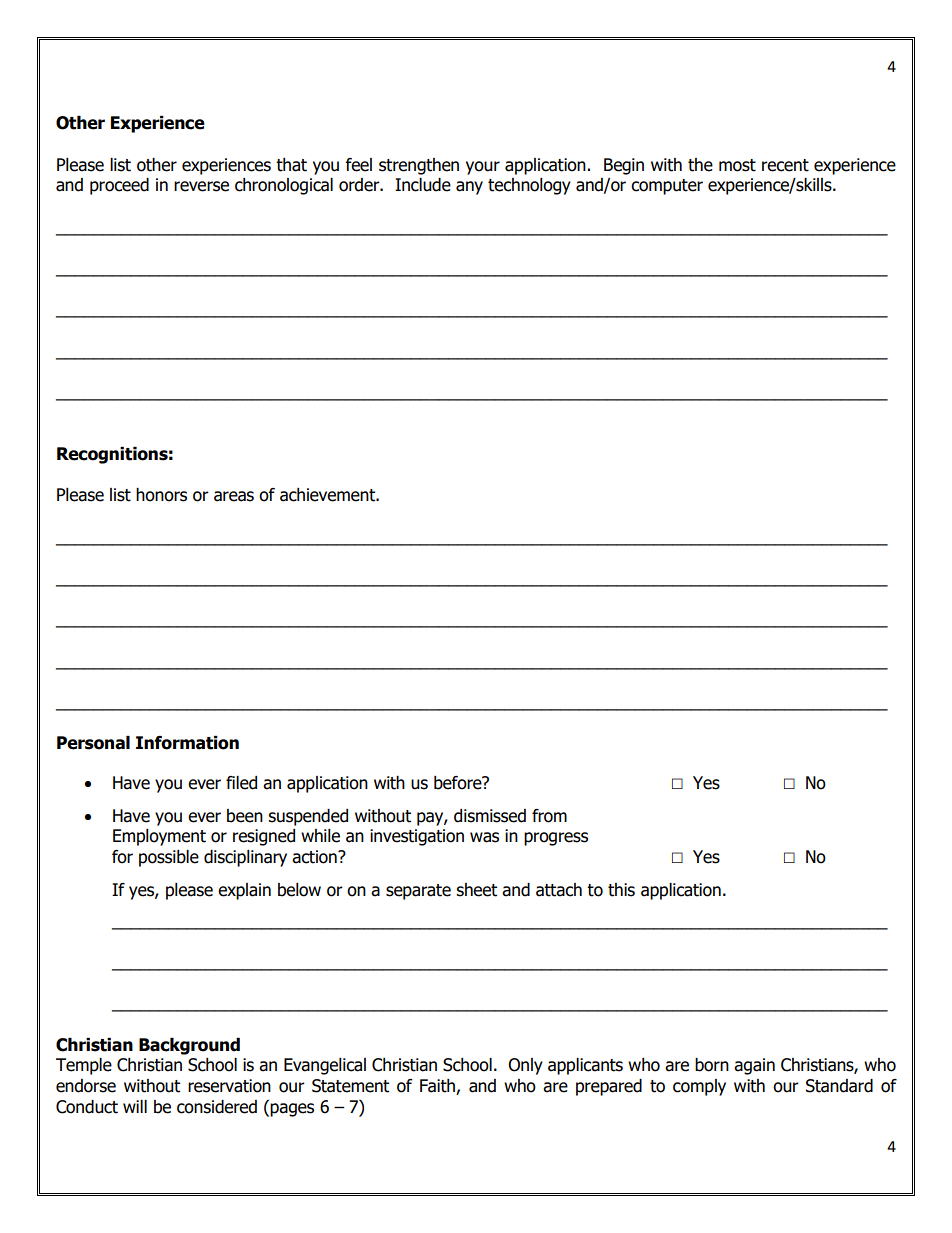  Describe the element at coordinates (229, 1086) in the document. I see `reservation` at that location.
